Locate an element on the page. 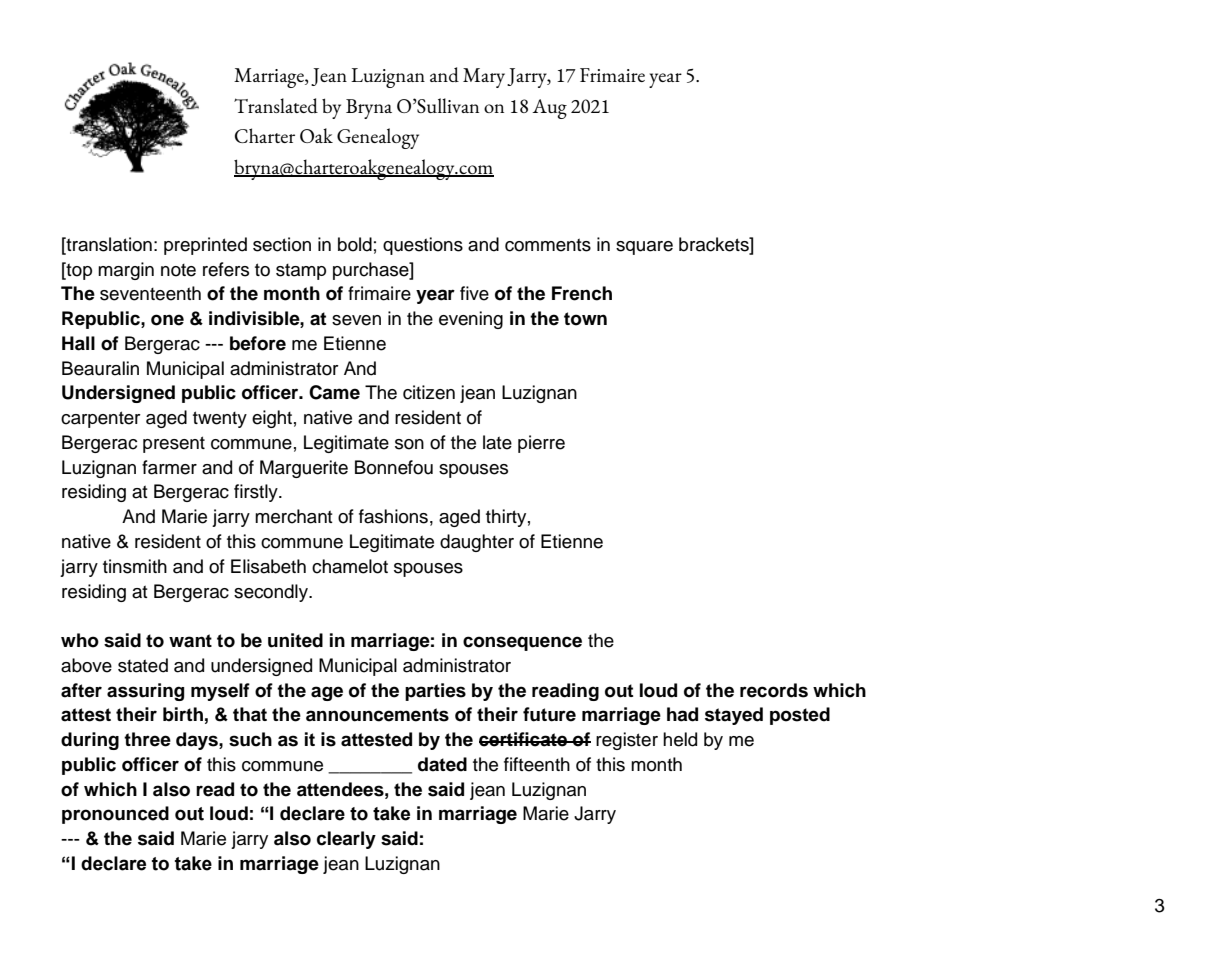 Image resolution: width=1226 pixels, height=980 pixels. pronounced is located at coordinates (115, 815).
